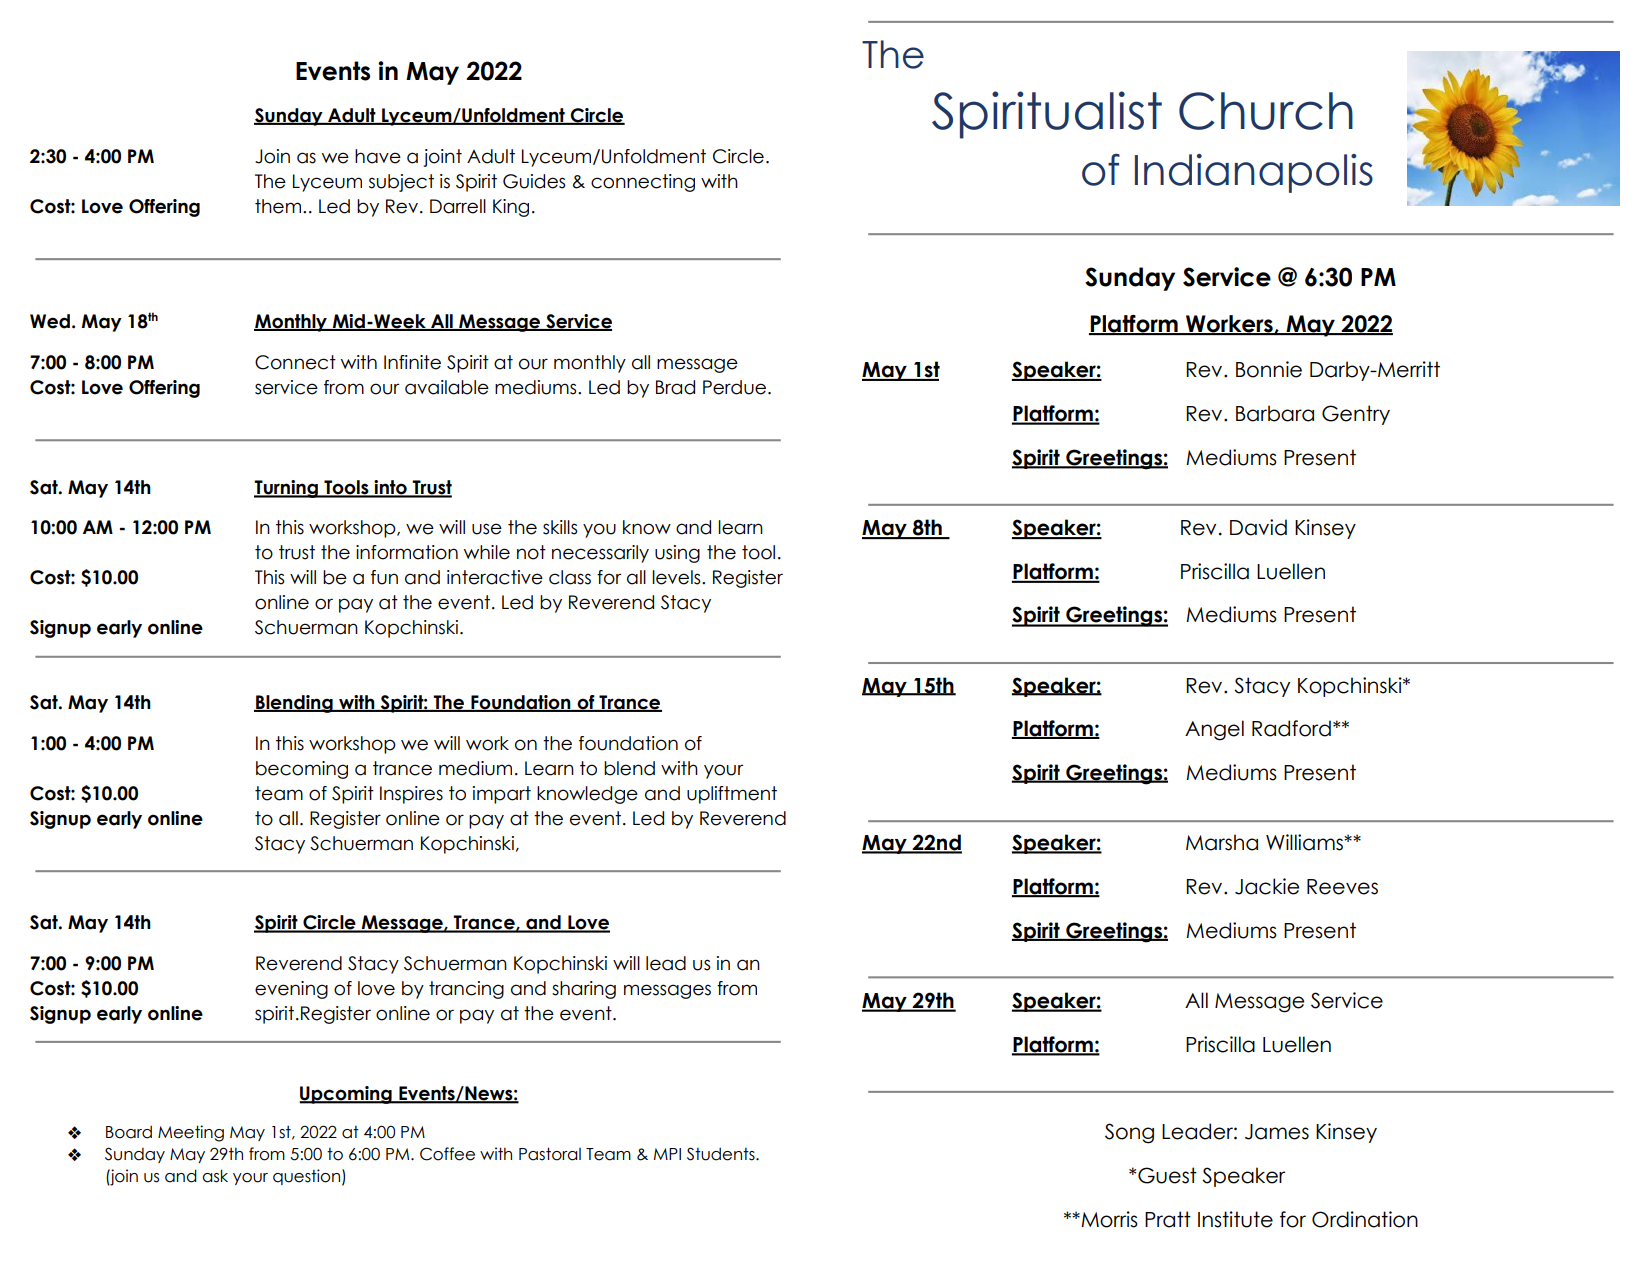 Image resolution: width=1649 pixels, height=1274 pixels. Describe the element at coordinates (1258, 527) in the document. I see `David` at that location.
